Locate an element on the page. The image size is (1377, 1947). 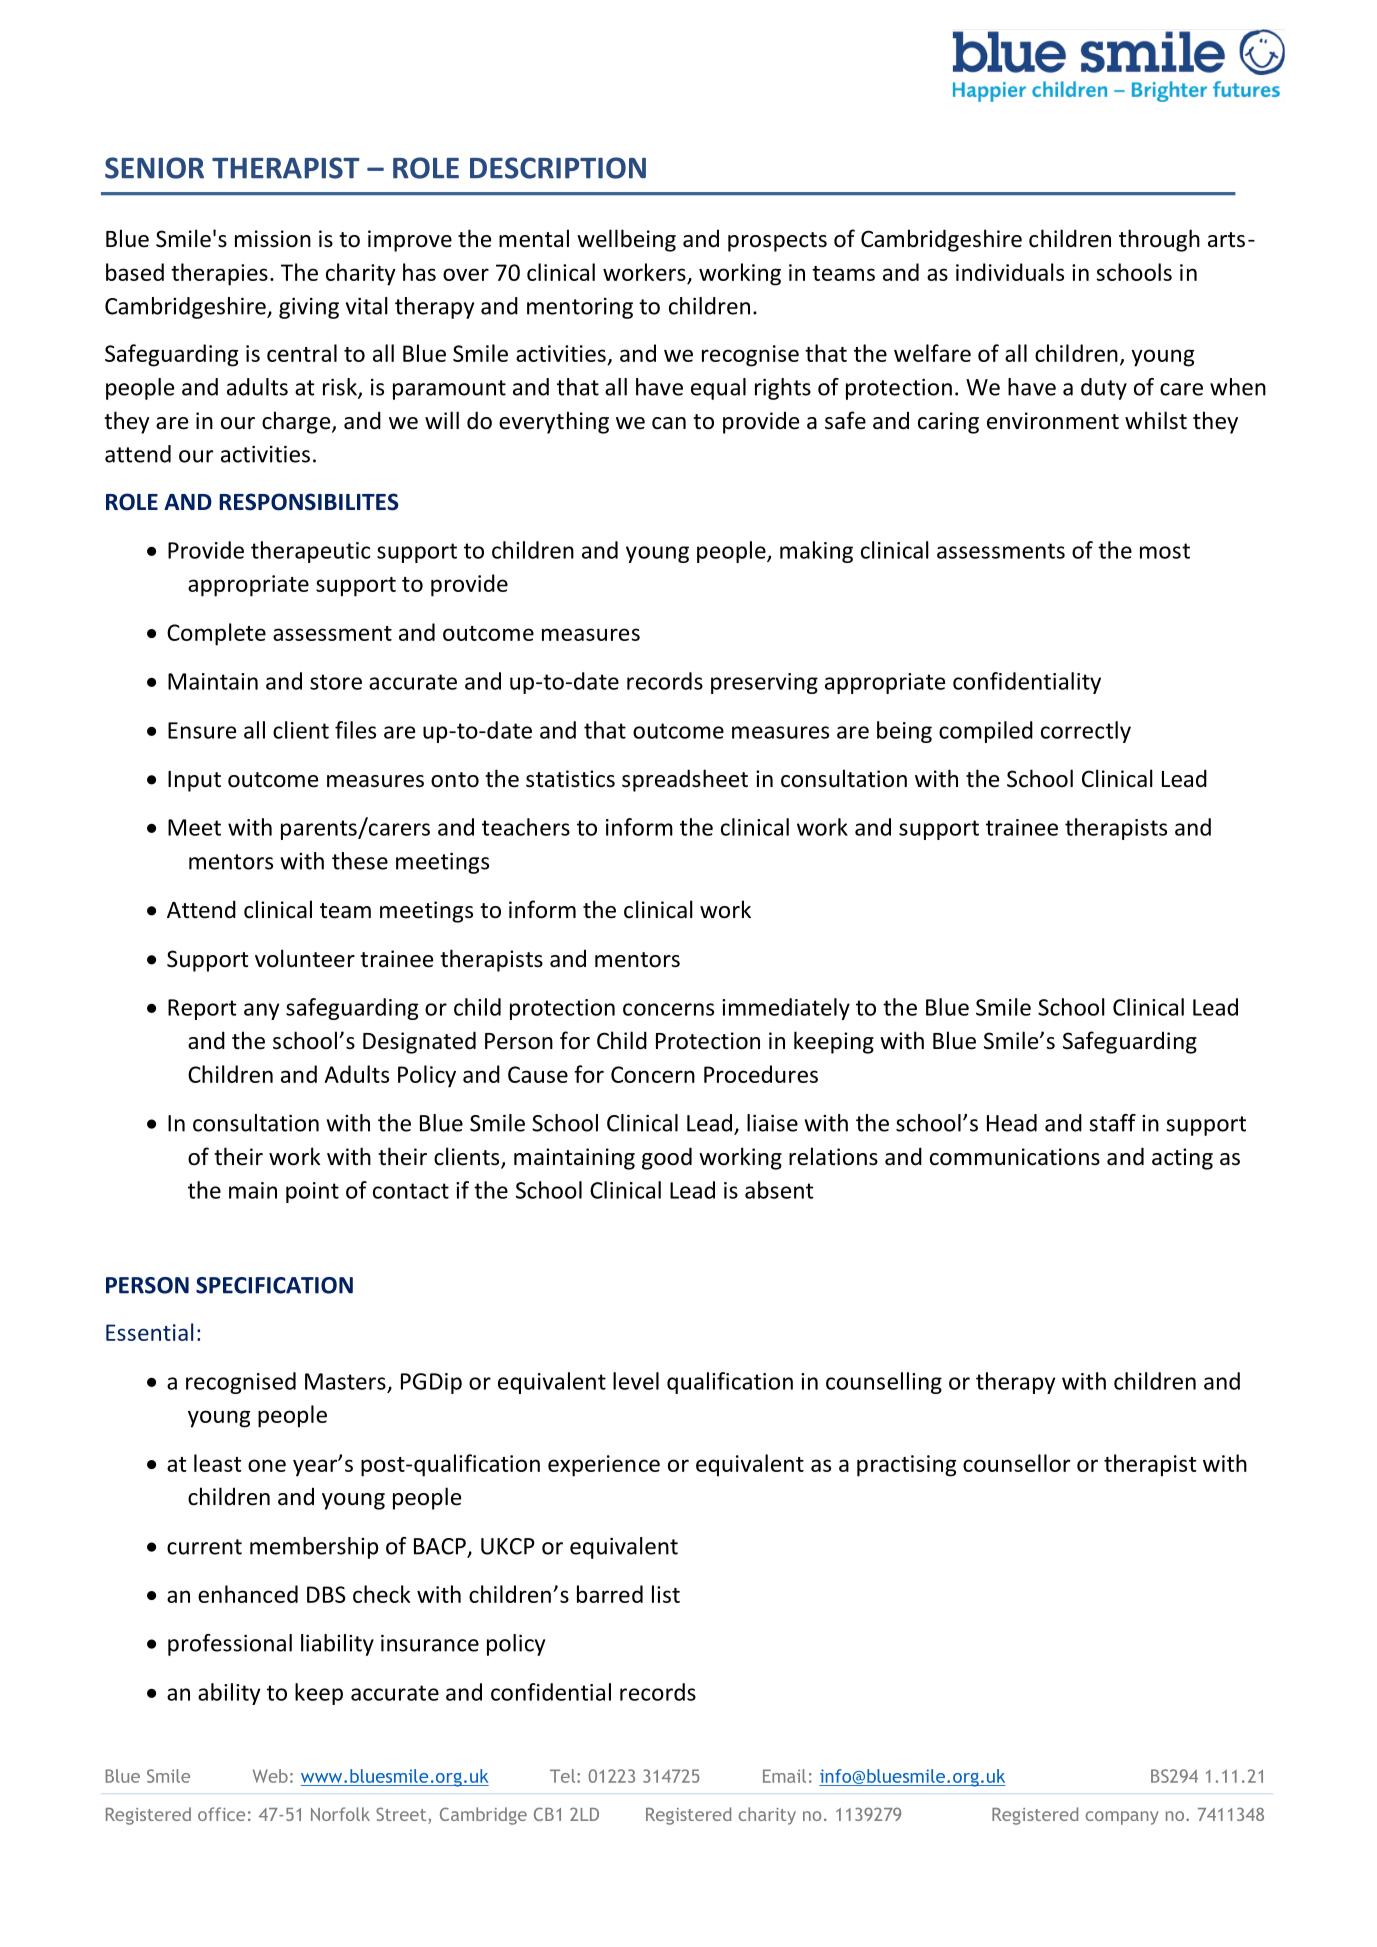
most is located at coordinates (1165, 551).
